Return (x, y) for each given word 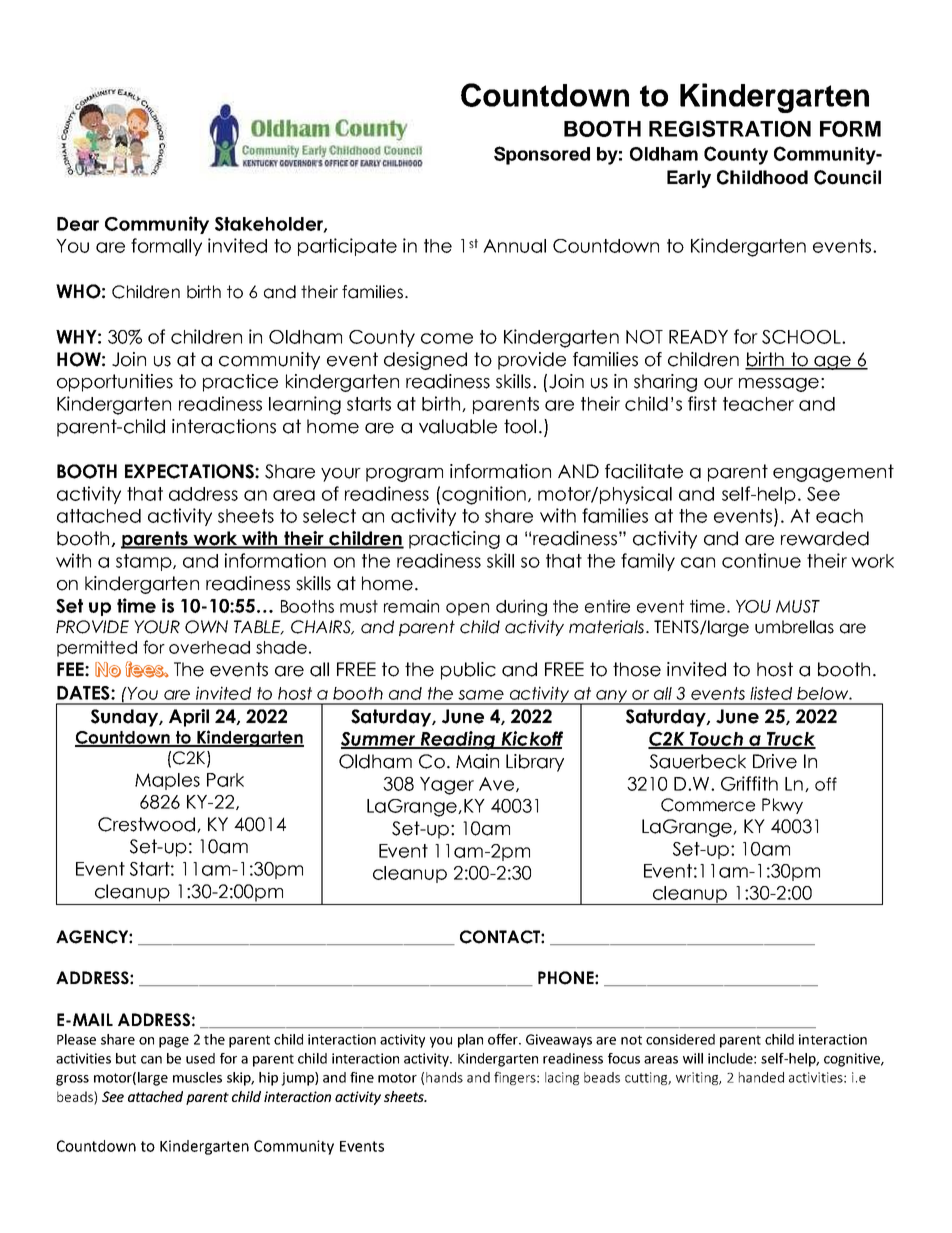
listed (771, 693)
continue (761, 560)
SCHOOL (802, 337)
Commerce (708, 805)
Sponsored (542, 155)
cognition (484, 495)
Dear (78, 224)
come (447, 338)
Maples (167, 781)
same (481, 695)
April (189, 718)
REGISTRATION (730, 128)
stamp (145, 562)
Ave (496, 784)
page (174, 1042)
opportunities (115, 383)
